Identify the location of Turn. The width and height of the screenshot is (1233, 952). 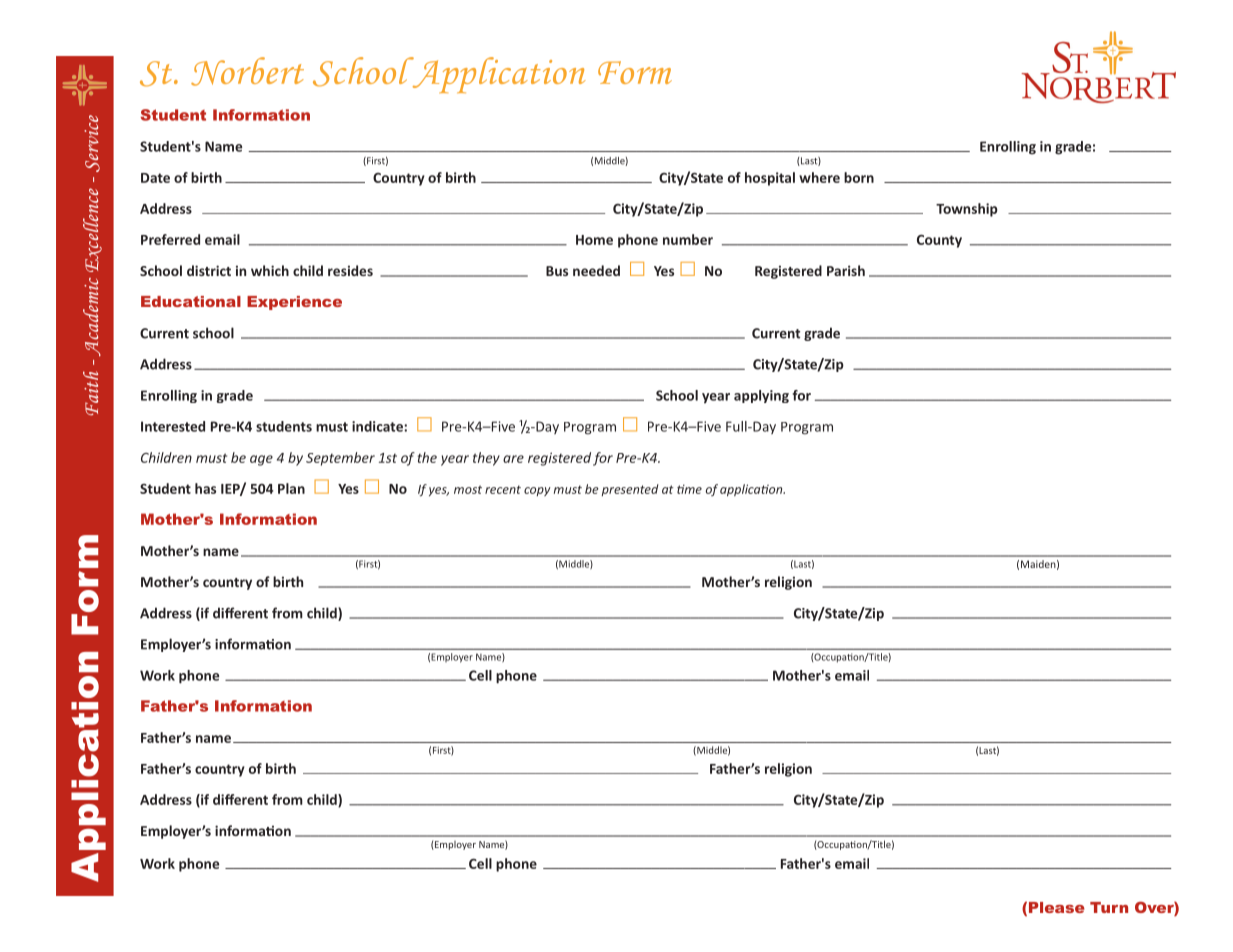
(1109, 907).
